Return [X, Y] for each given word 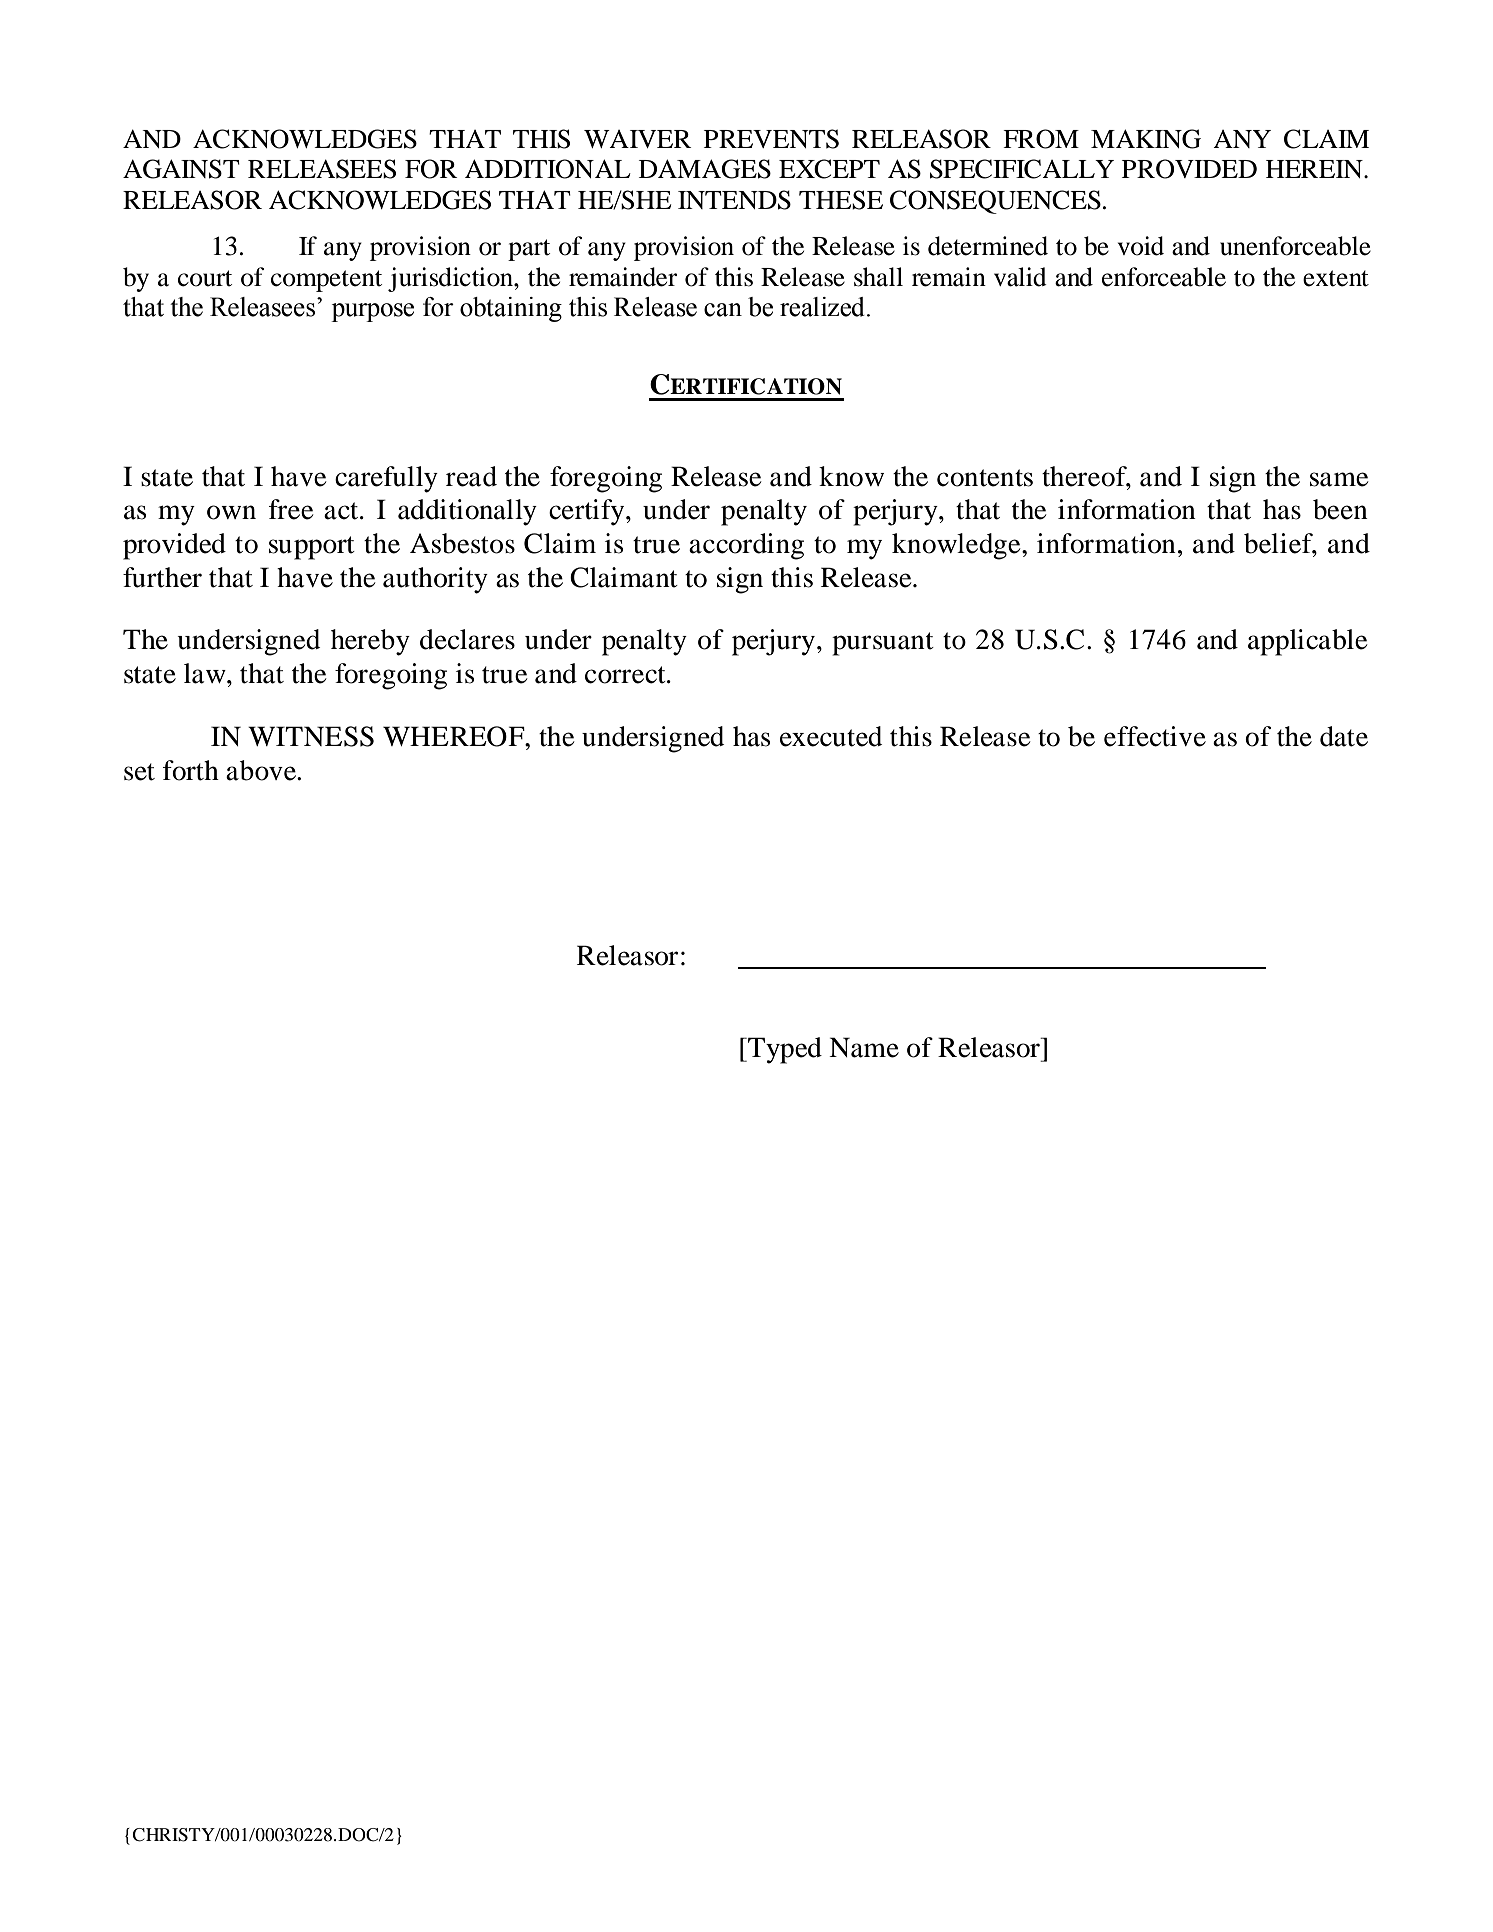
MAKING [1146, 139]
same [1339, 479]
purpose [372, 312]
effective [1155, 736]
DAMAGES [705, 169]
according [746, 546]
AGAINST [181, 169]
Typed [784, 1050]
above [262, 770]
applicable [1307, 642]
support [312, 548]
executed [831, 736]
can [723, 310]
